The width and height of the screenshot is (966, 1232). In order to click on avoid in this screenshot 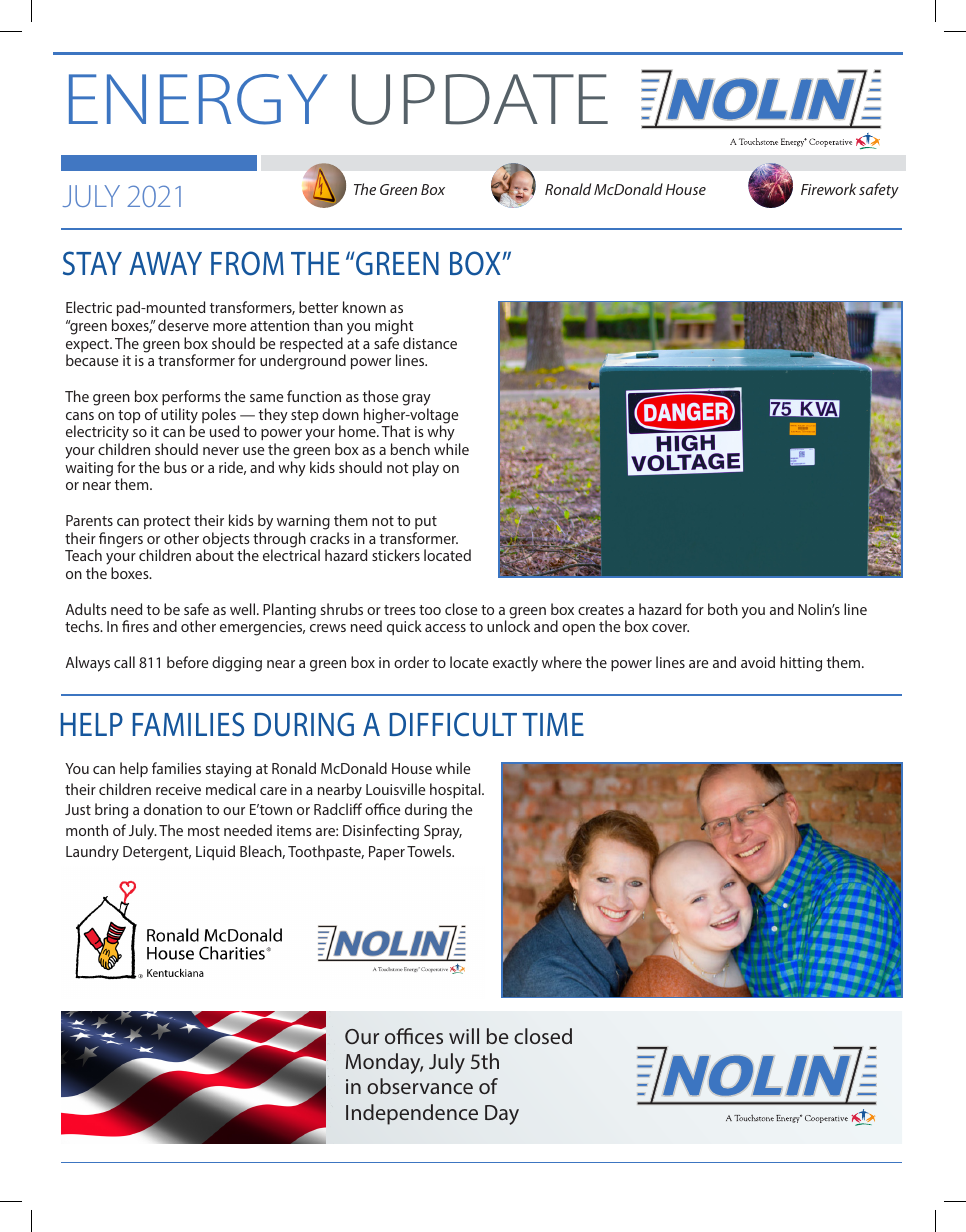, I will do `click(758, 662)`.
